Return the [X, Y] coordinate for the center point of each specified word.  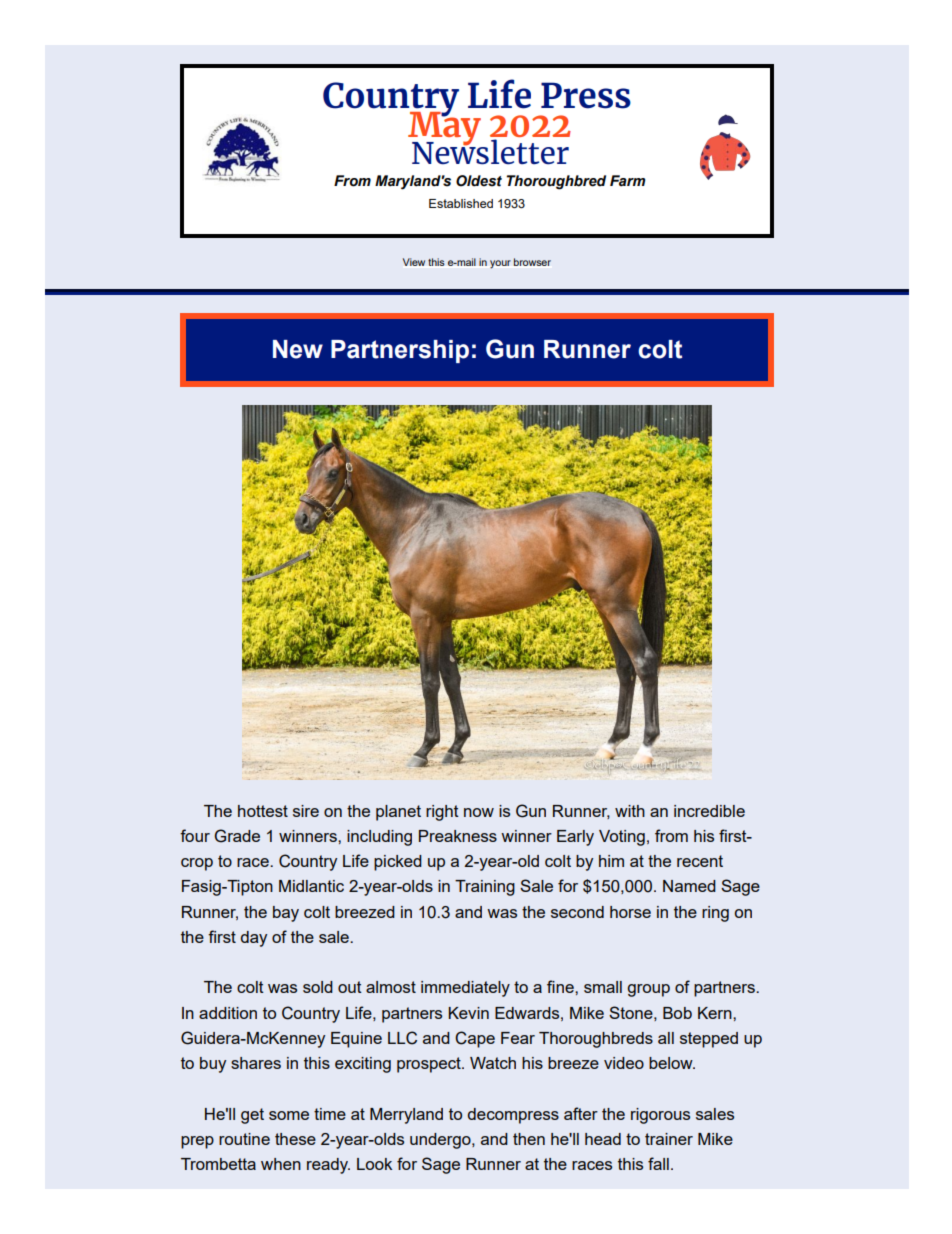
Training [485, 888]
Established [461, 203]
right [442, 813]
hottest [263, 811]
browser [532, 262]
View [414, 262]
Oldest [479, 181]
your [500, 264]
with [630, 811]
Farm [627, 181]
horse [630, 912]
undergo [441, 1141]
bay [286, 914]
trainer [669, 1139]
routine [244, 1139]
